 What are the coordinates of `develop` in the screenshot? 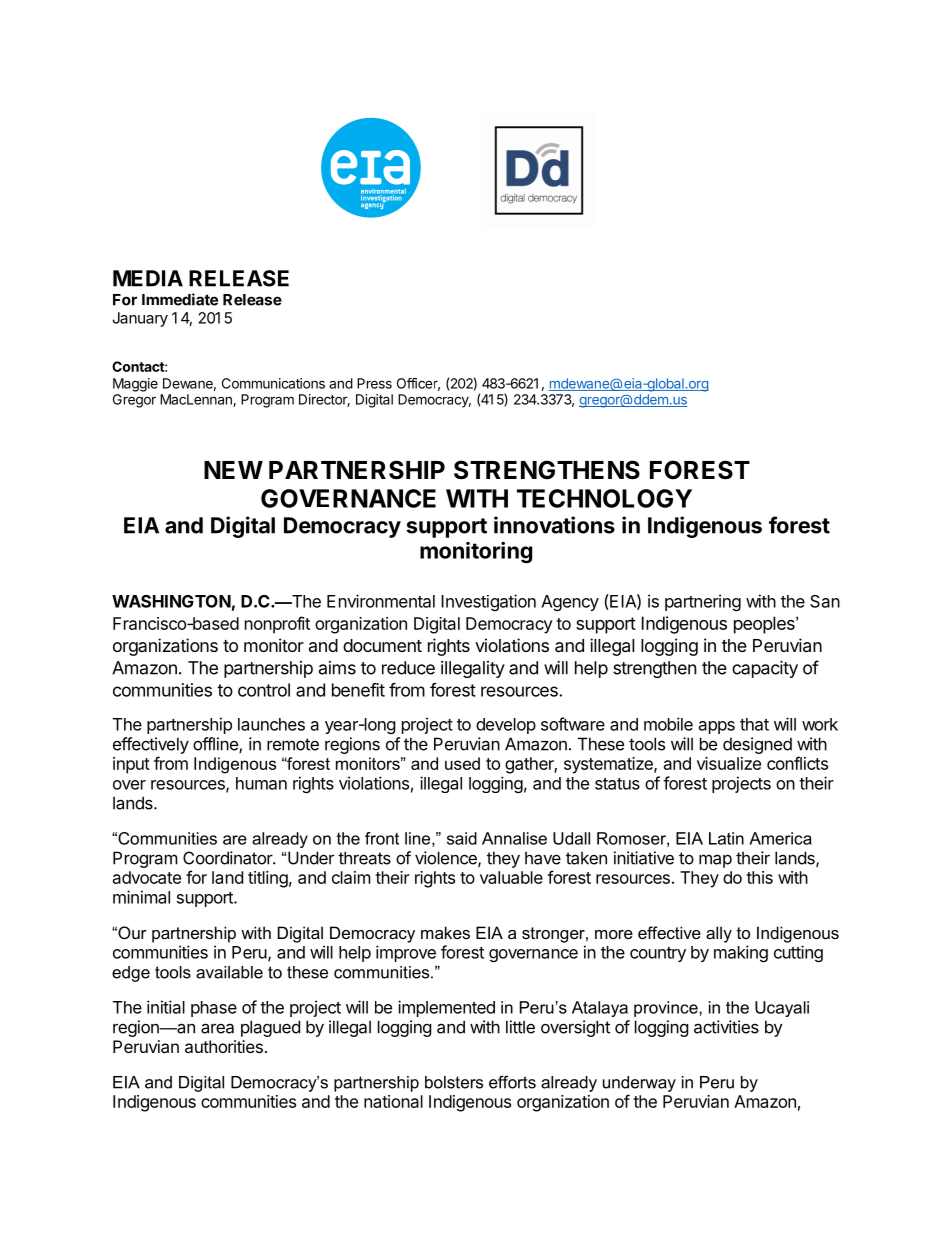 It's located at (506, 726).
